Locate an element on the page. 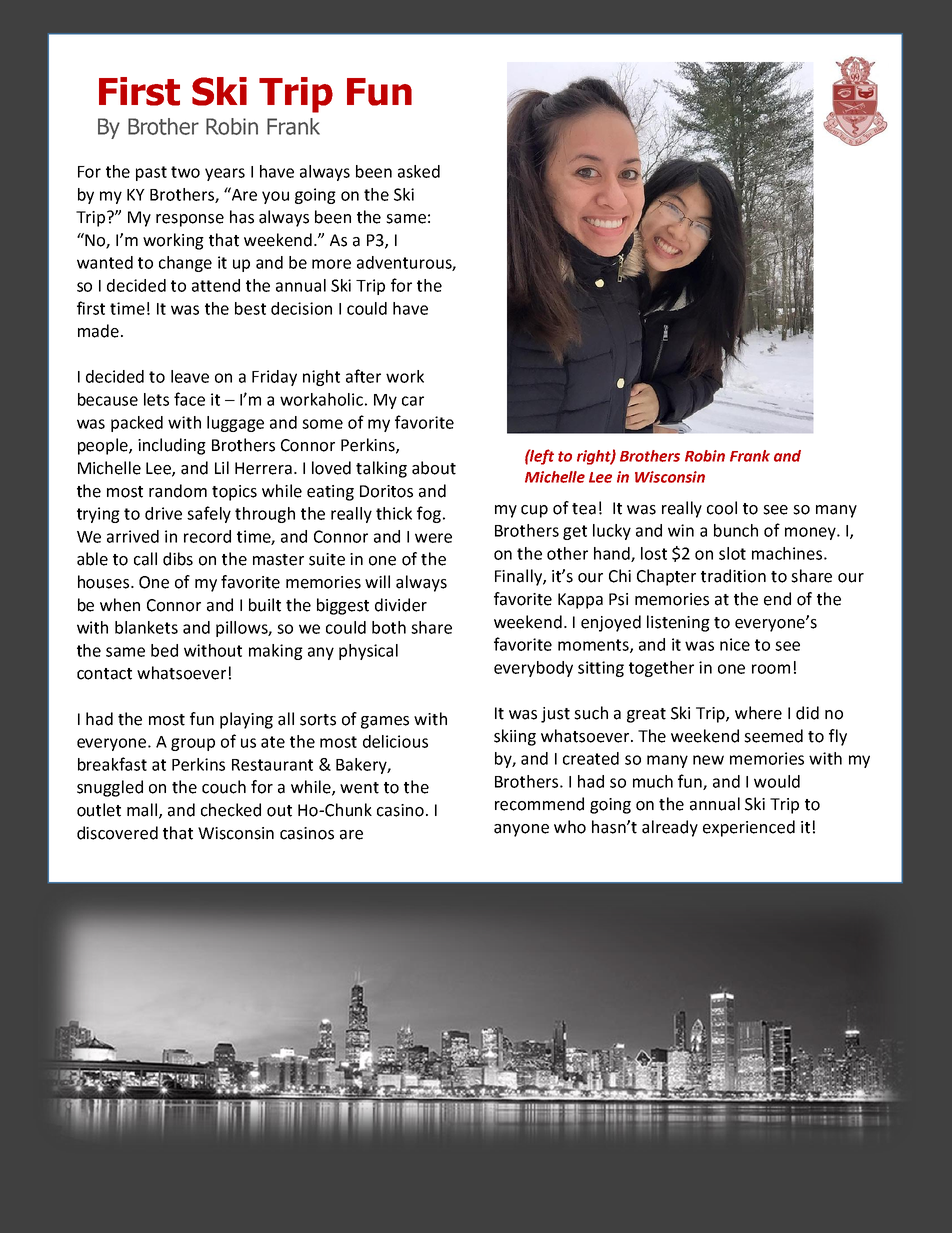 The height and width of the page is (1233, 952). best is located at coordinates (250, 308).
